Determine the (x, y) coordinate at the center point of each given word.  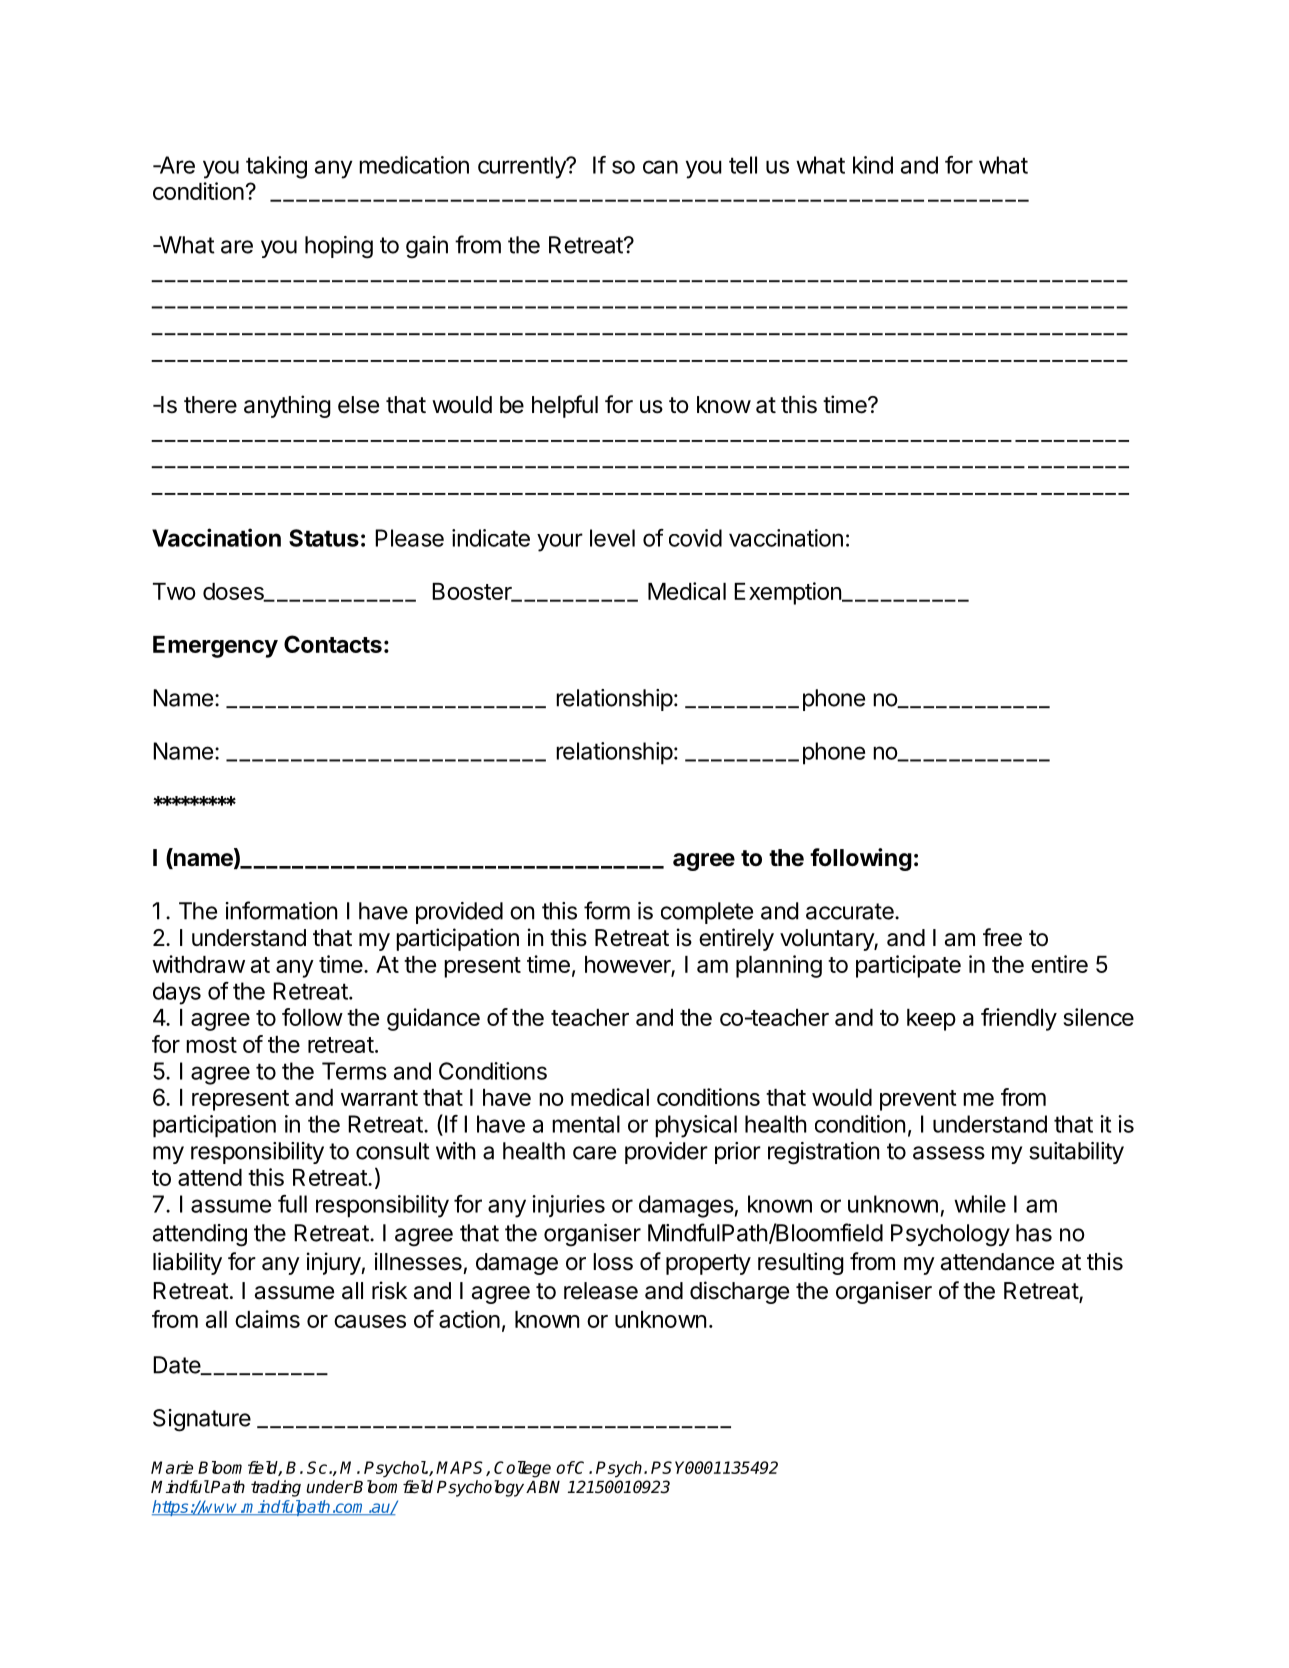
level (612, 538)
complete (707, 913)
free (1002, 937)
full (292, 1204)
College (522, 1469)
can (660, 167)
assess (949, 1153)
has (1034, 1233)
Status (324, 538)
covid (695, 538)
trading (276, 1488)
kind (873, 165)
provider (666, 1153)
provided (459, 913)
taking (276, 167)
